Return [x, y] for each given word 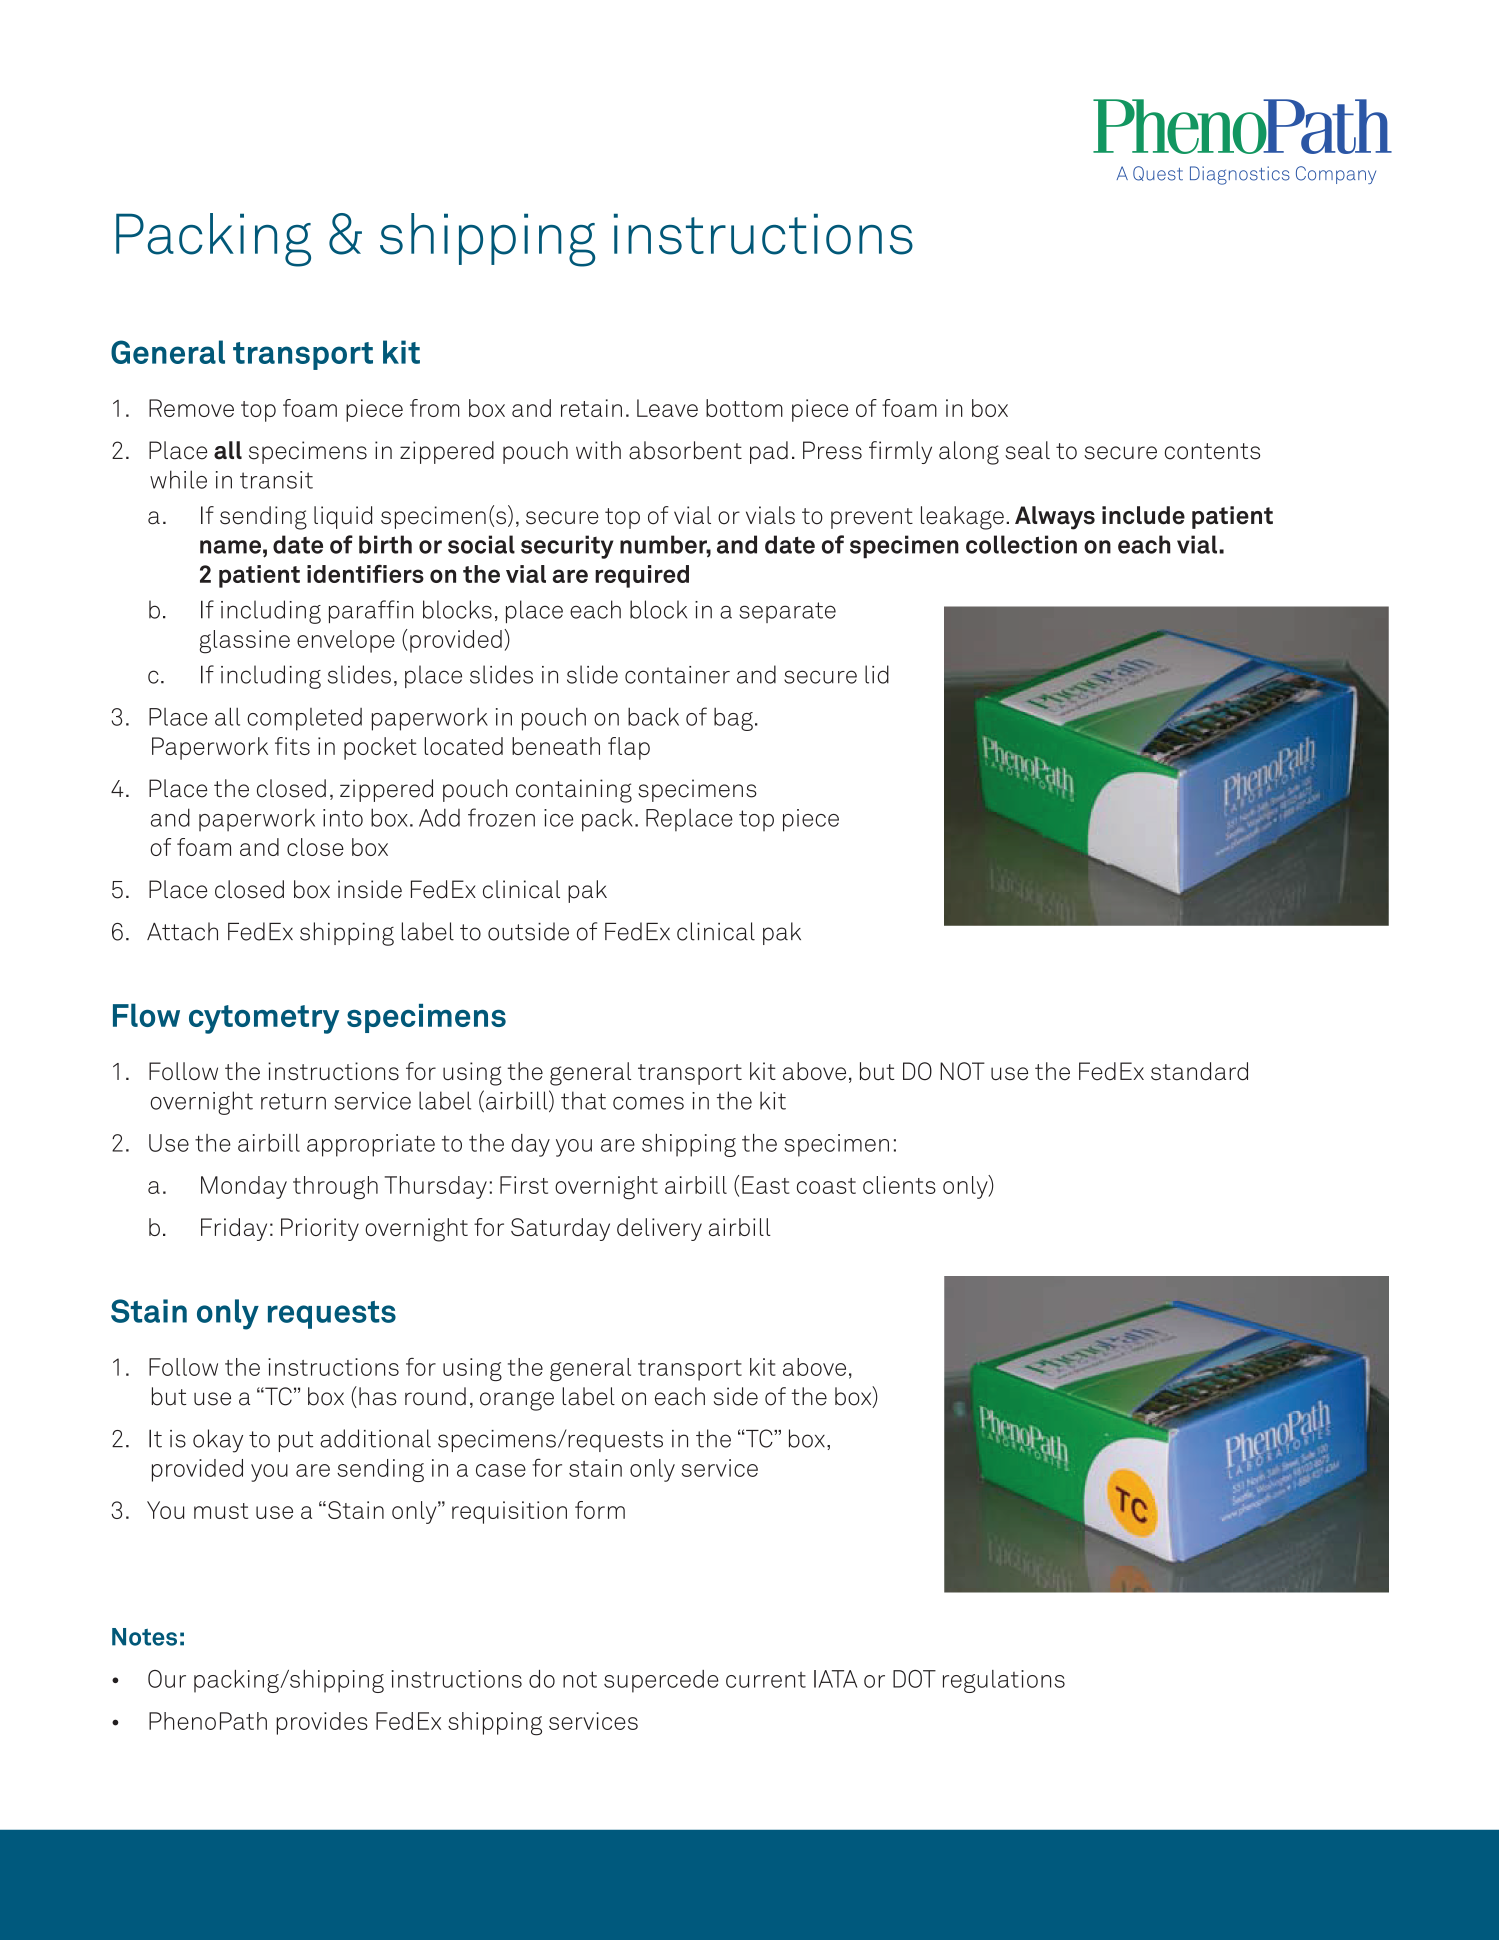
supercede [661, 1681]
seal [1027, 450]
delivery [659, 1229]
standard [1199, 1071]
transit [276, 480]
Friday [234, 1229]
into [343, 818]
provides [322, 1723]
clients [899, 1185]
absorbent [685, 450]
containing [574, 791]
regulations [1004, 1681]
